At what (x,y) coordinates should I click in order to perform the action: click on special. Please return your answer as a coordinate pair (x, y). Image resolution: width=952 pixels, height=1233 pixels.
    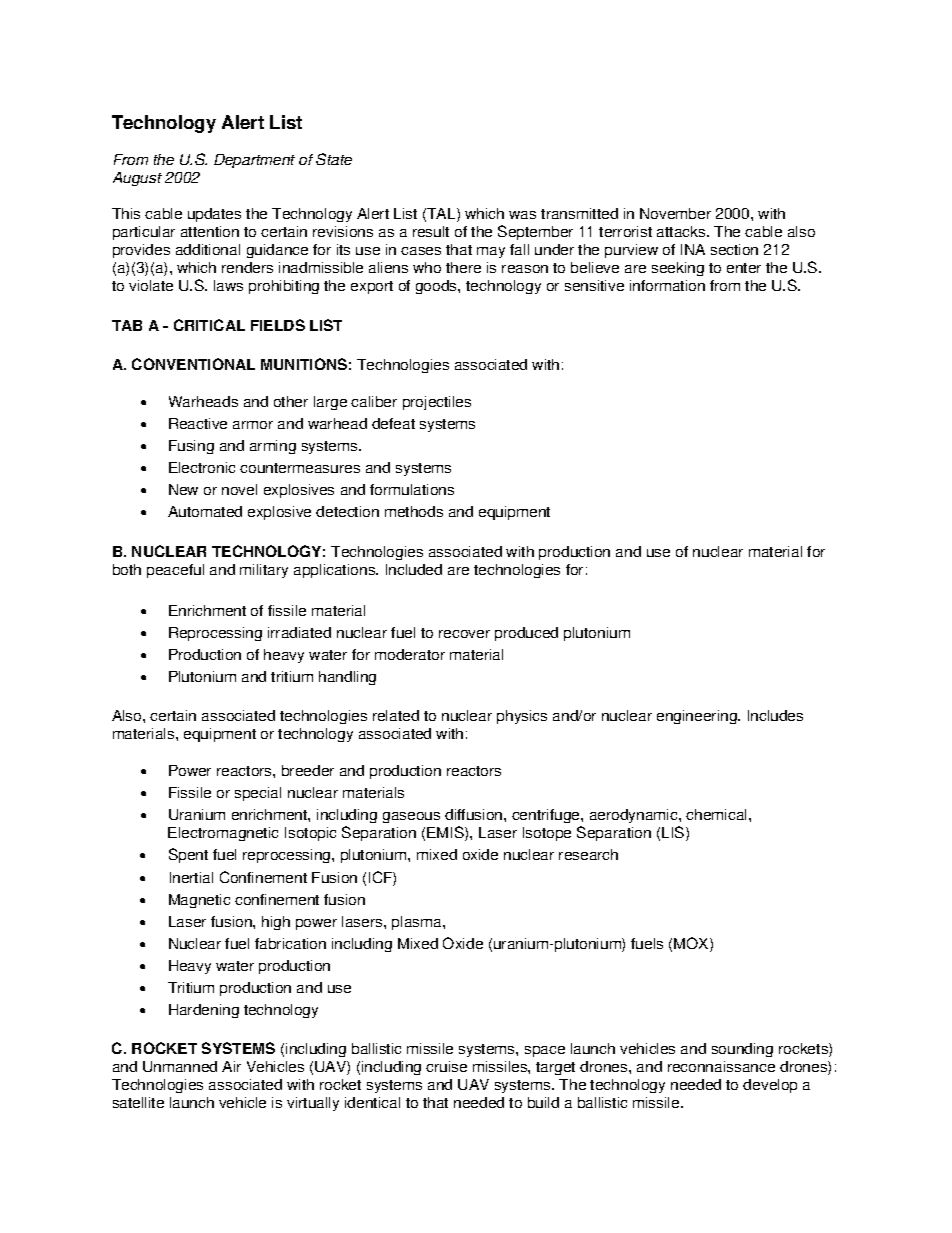
    Looking at the image, I should click on (258, 794).
